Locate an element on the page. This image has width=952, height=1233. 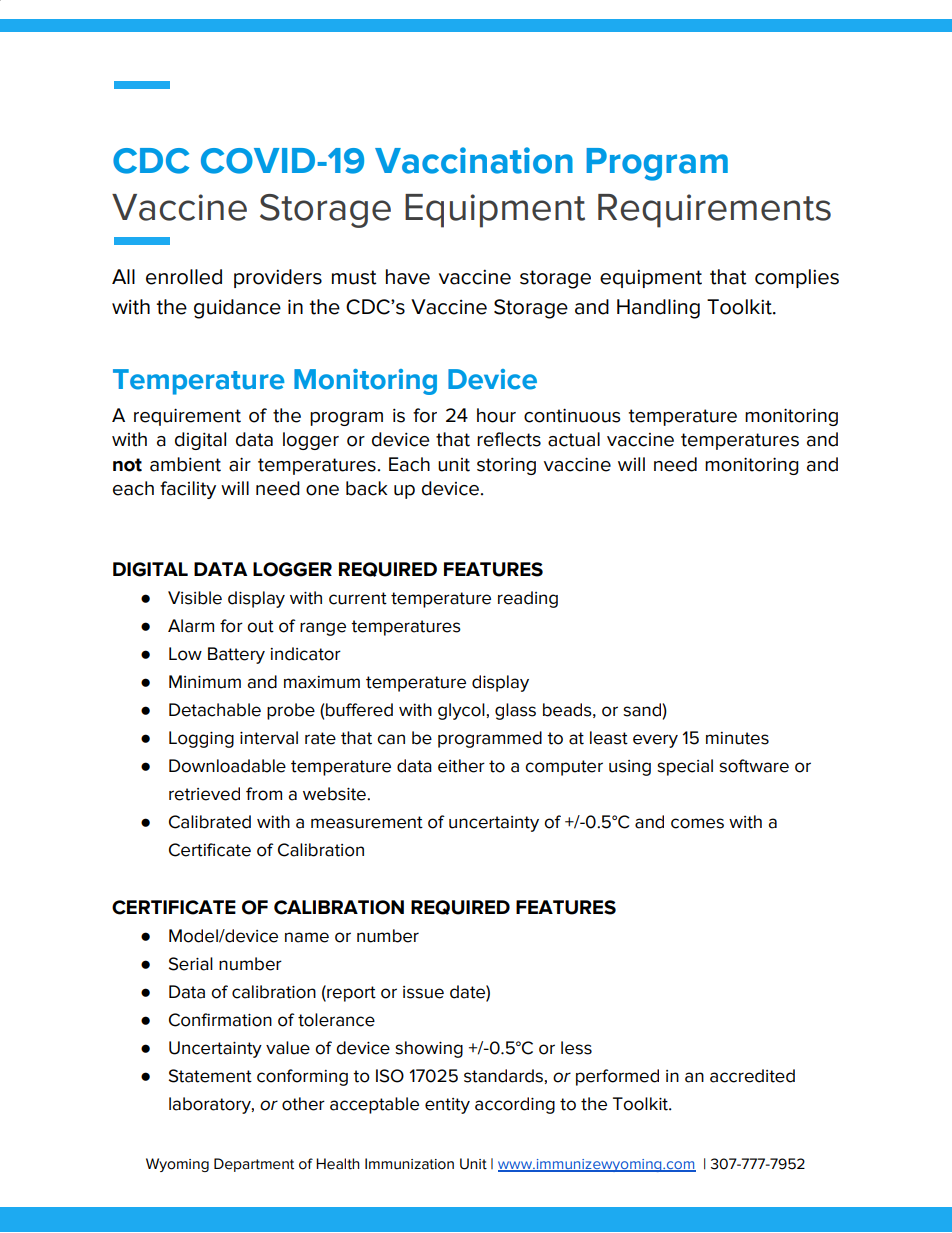
accredited is located at coordinates (752, 1076).
